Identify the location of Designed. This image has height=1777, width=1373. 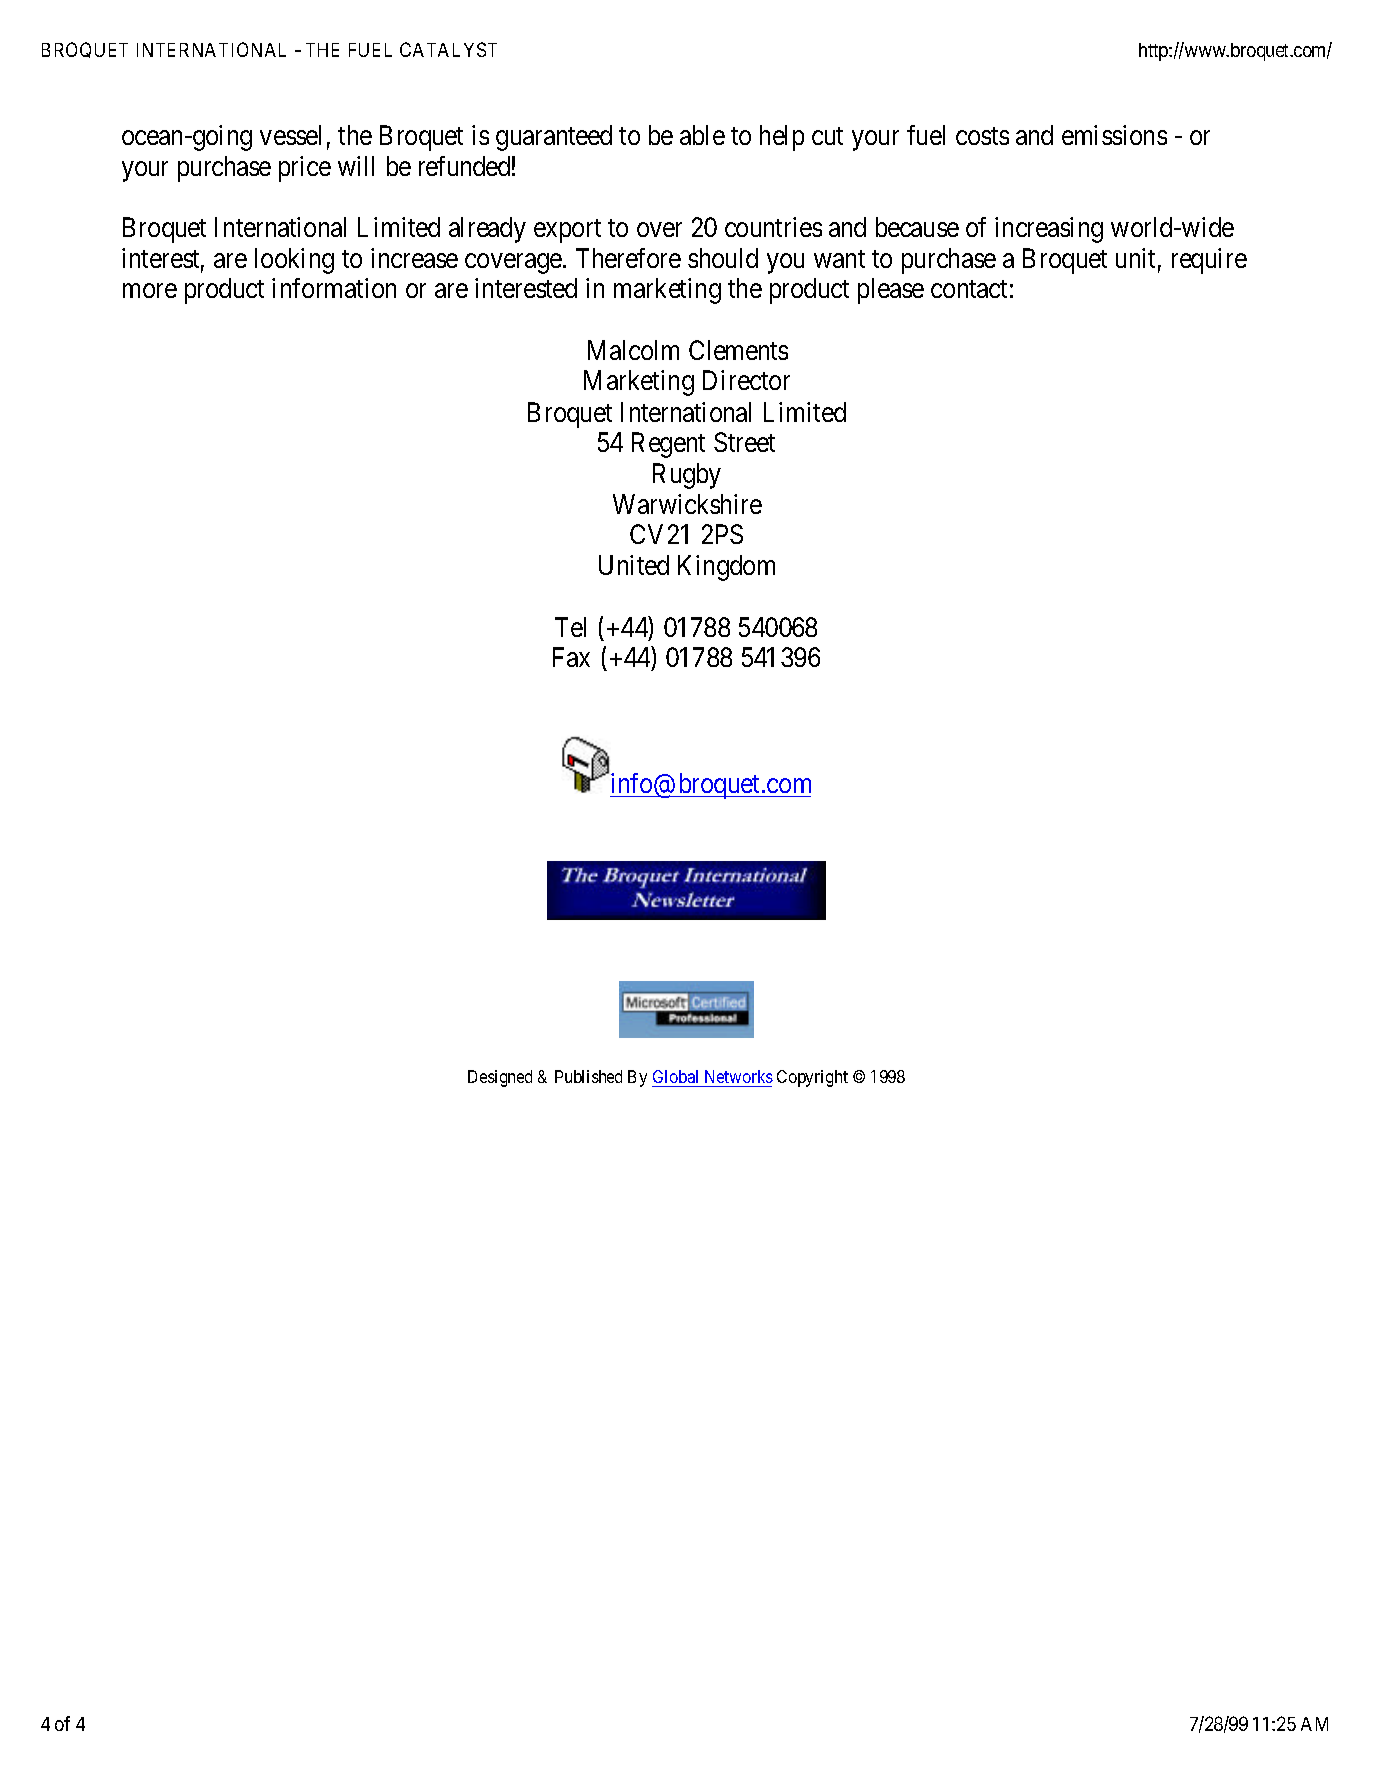
(500, 1078).
